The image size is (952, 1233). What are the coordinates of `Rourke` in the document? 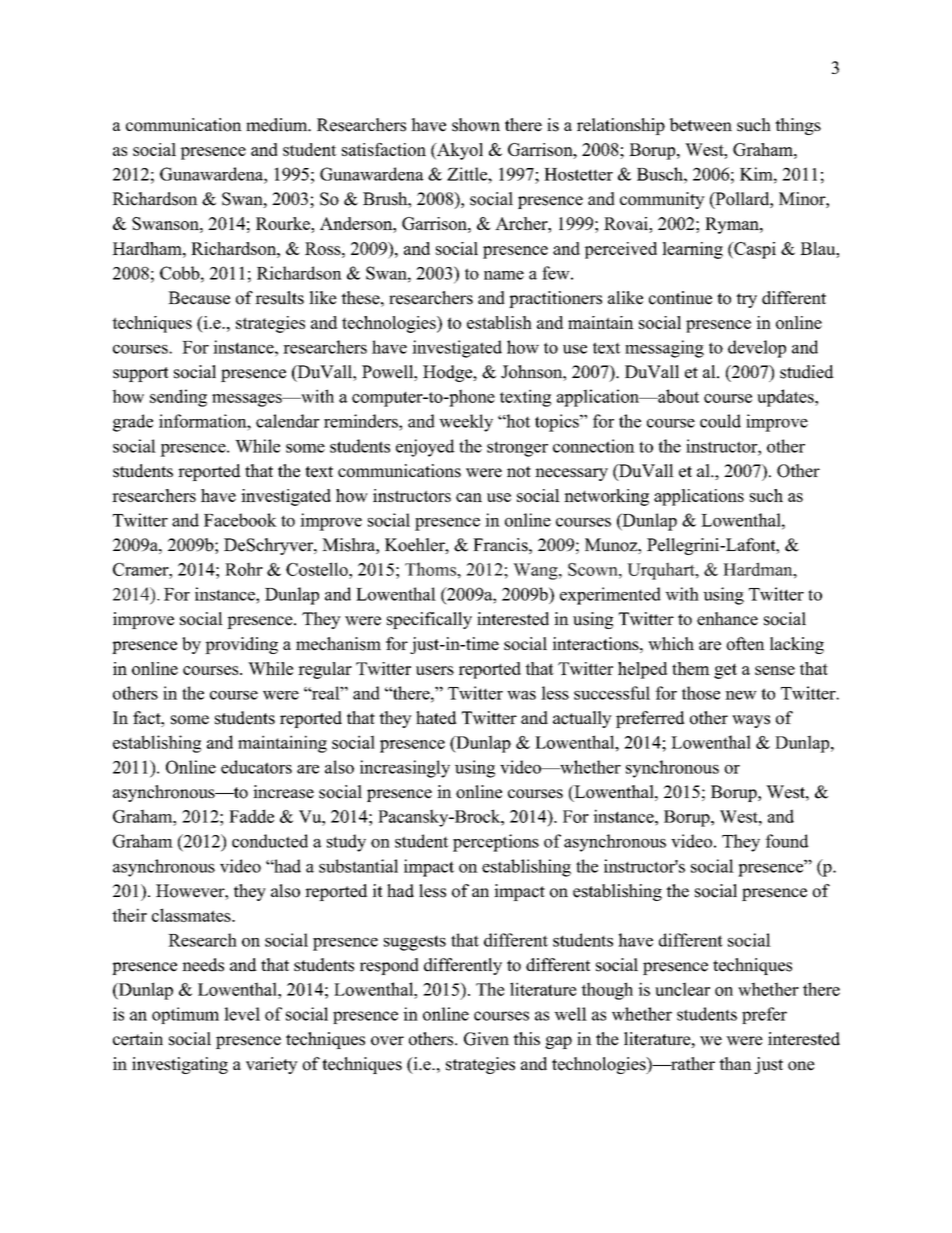 It's located at (284, 223).
